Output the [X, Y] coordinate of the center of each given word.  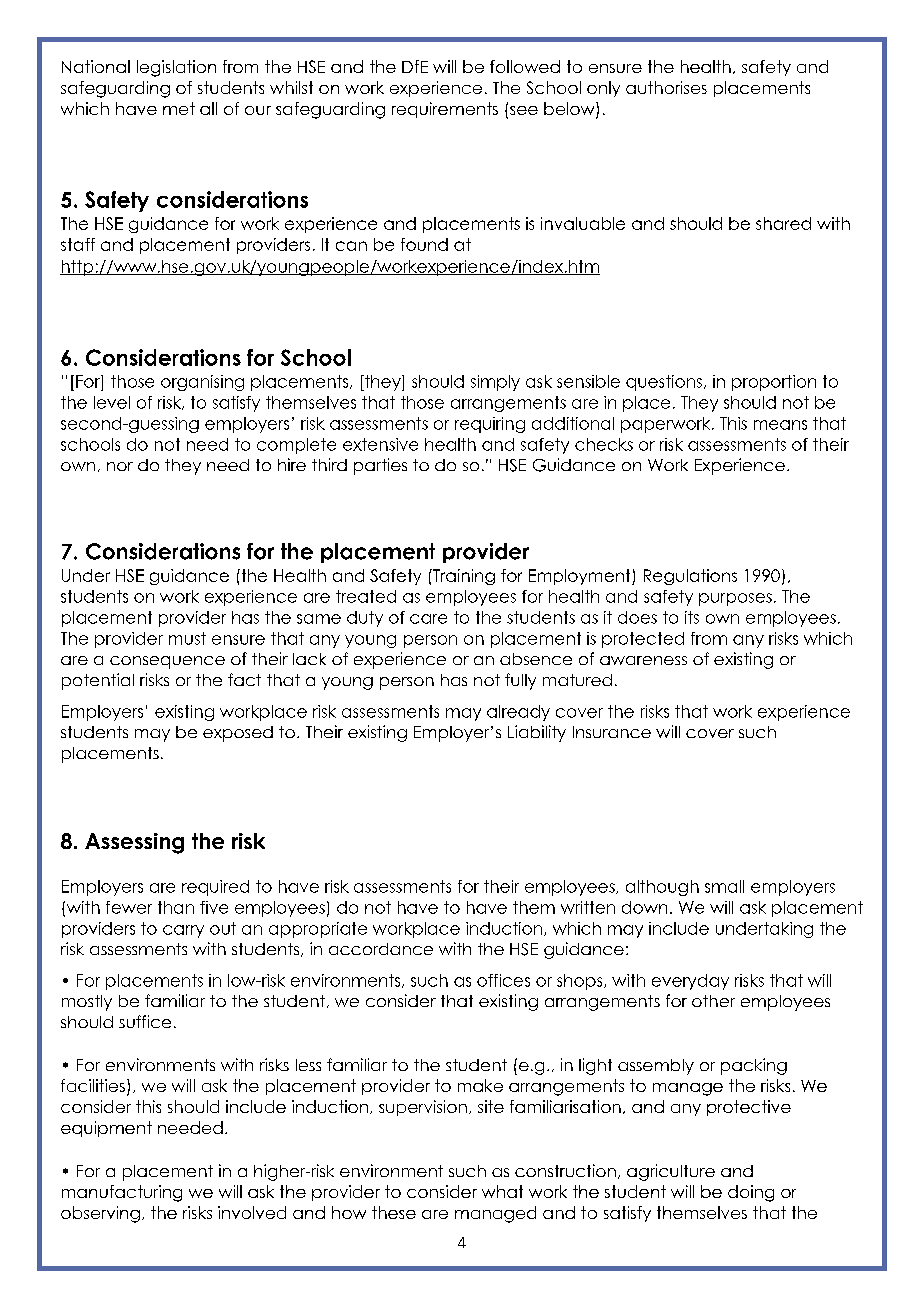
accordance [381, 949]
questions [664, 383]
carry [183, 931]
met [179, 108]
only [603, 89]
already [518, 713]
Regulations [690, 577]
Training [463, 577]
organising [202, 383]
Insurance [612, 732]
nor [120, 466]
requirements [445, 110]
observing [100, 1214]
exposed [238, 734]
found [424, 244]
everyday [690, 982]
